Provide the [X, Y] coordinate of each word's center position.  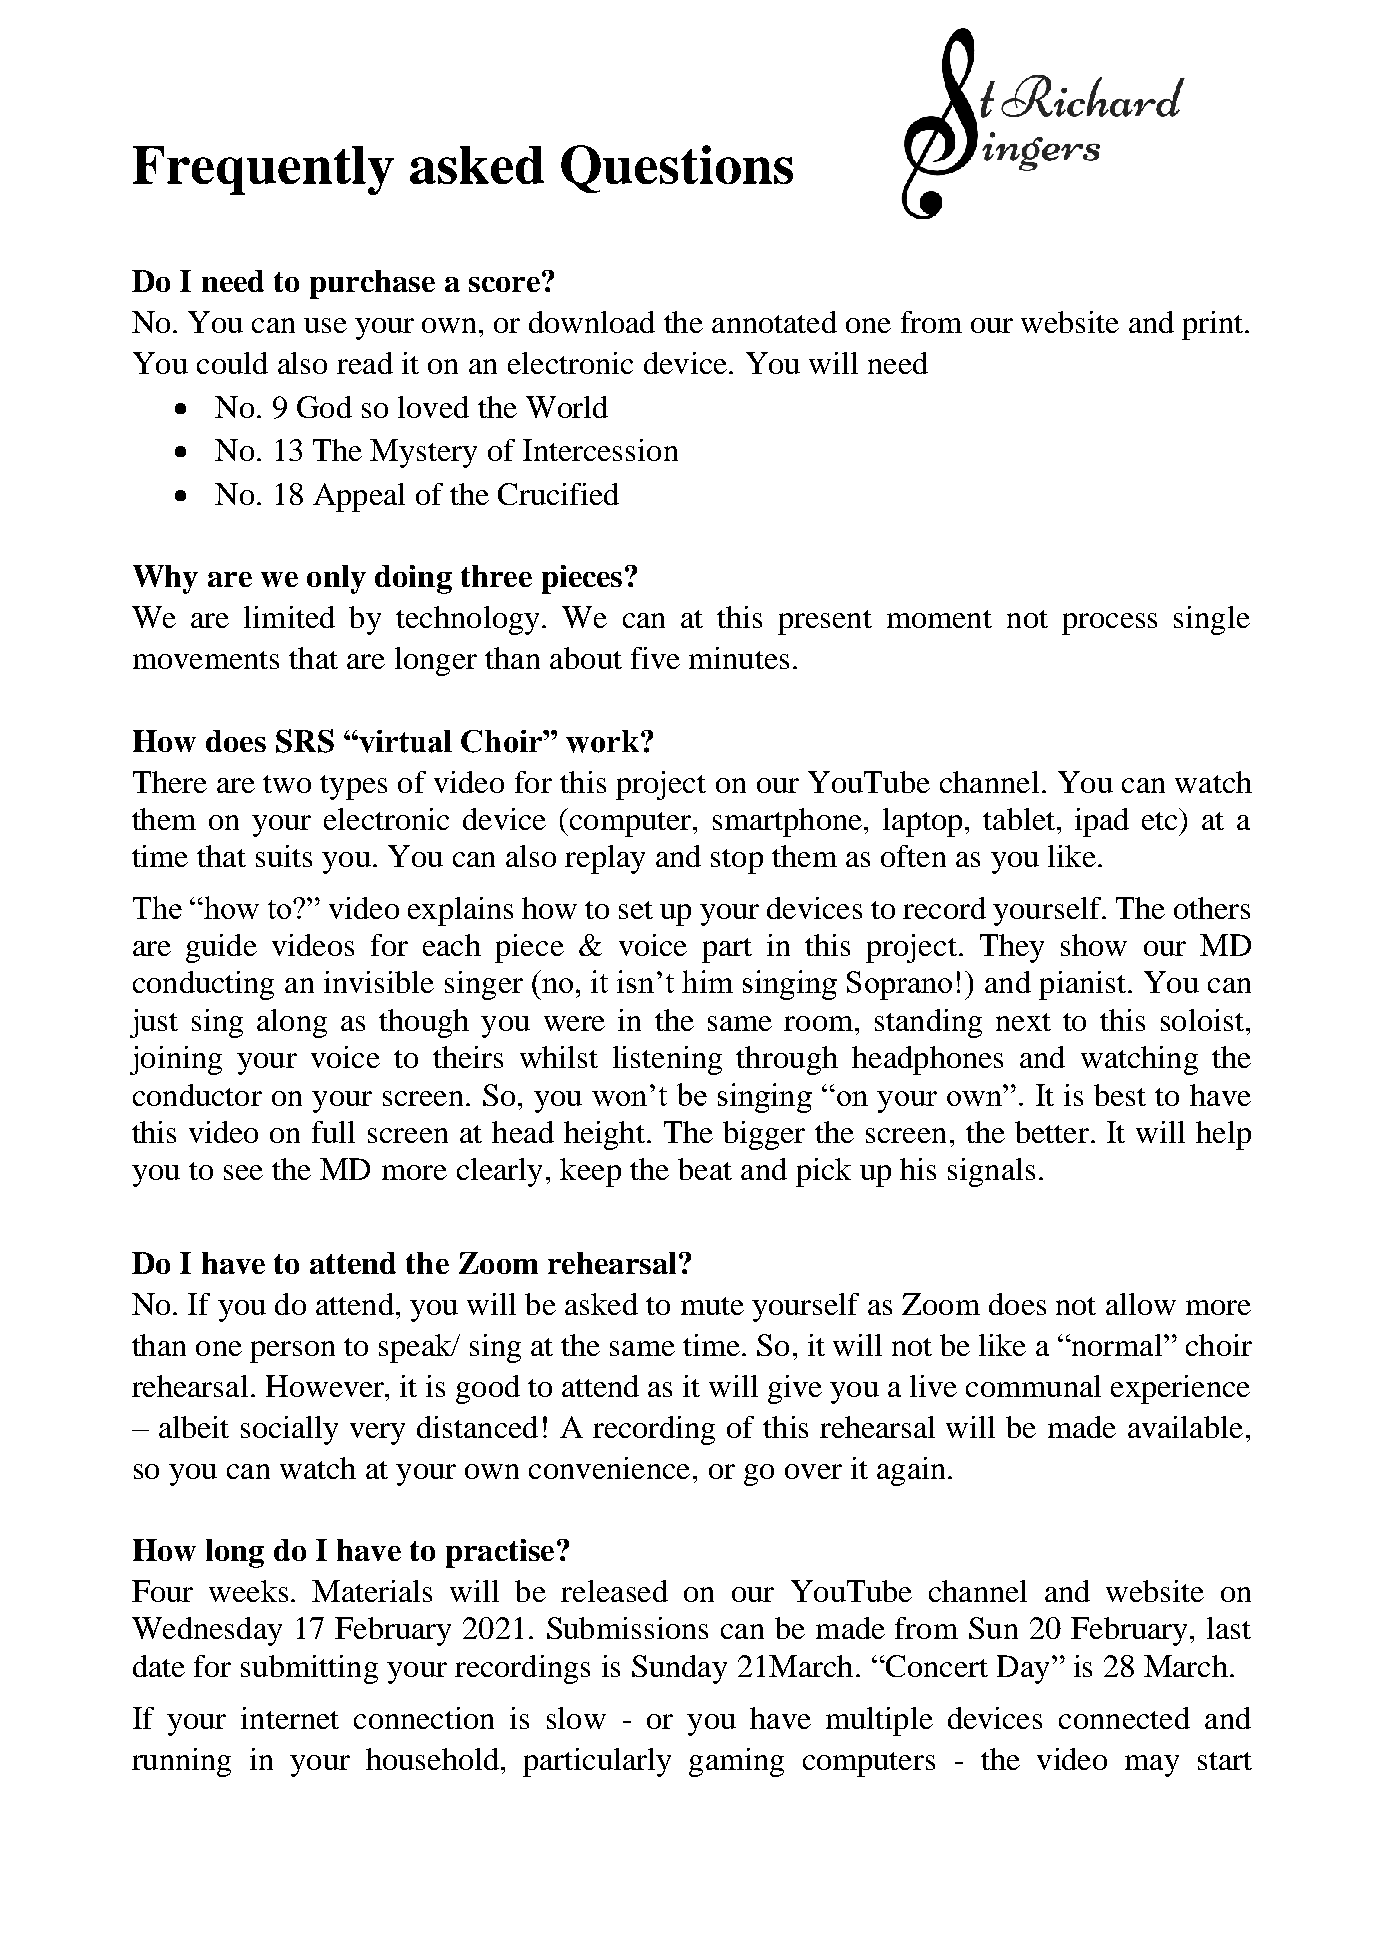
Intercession [600, 450]
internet [290, 1718]
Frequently [263, 170]
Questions [677, 169]
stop [737, 861]
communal [1033, 1386]
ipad [1102, 822]
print [1214, 325]
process [1109, 624]
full [333, 1132]
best [1120, 1095]
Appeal [359, 497]
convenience [609, 1468]
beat [705, 1169]
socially [289, 1430]
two [287, 784]
